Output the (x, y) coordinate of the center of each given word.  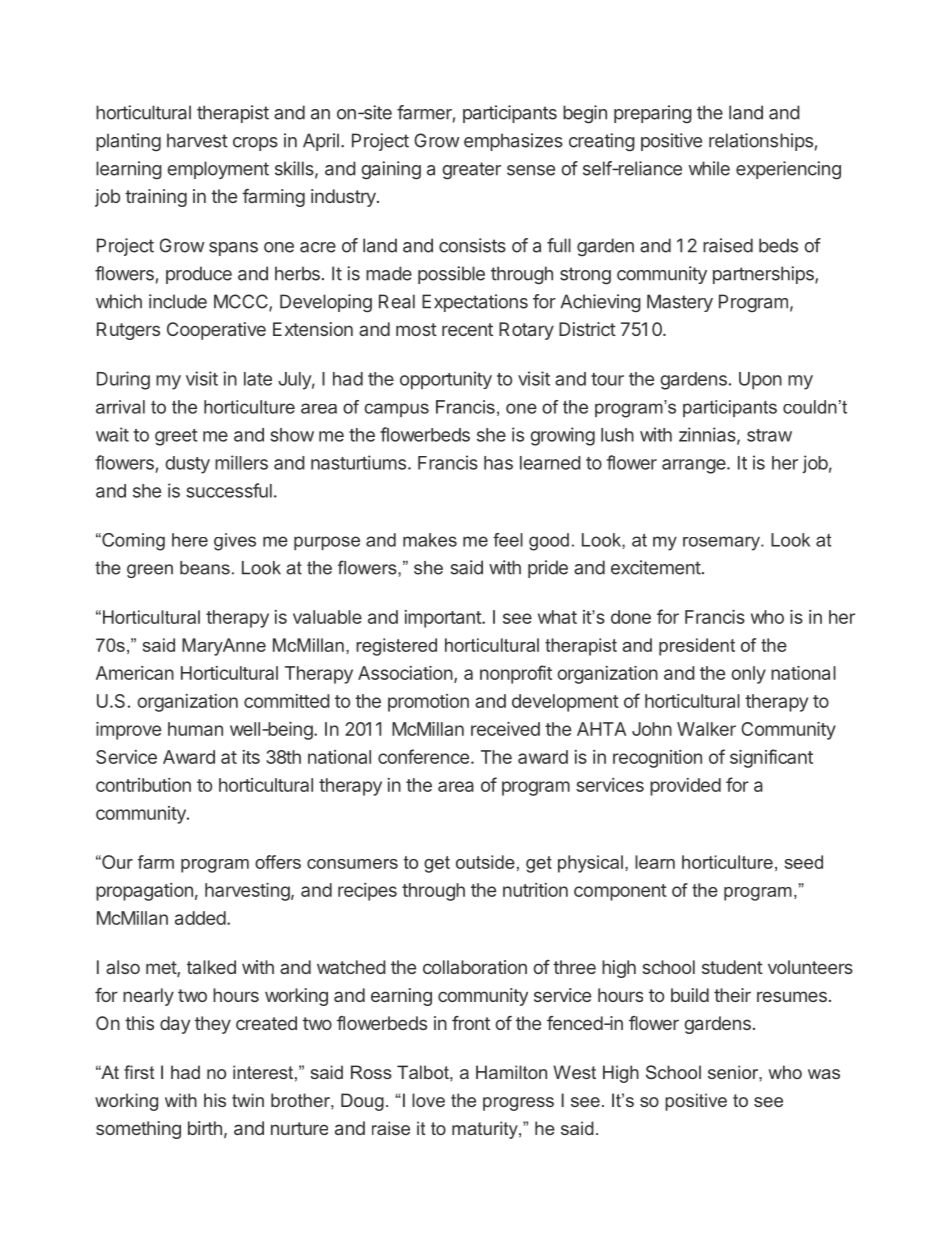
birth (205, 1128)
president (697, 647)
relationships (761, 142)
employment (218, 170)
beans (205, 568)
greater (471, 171)
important (444, 619)
